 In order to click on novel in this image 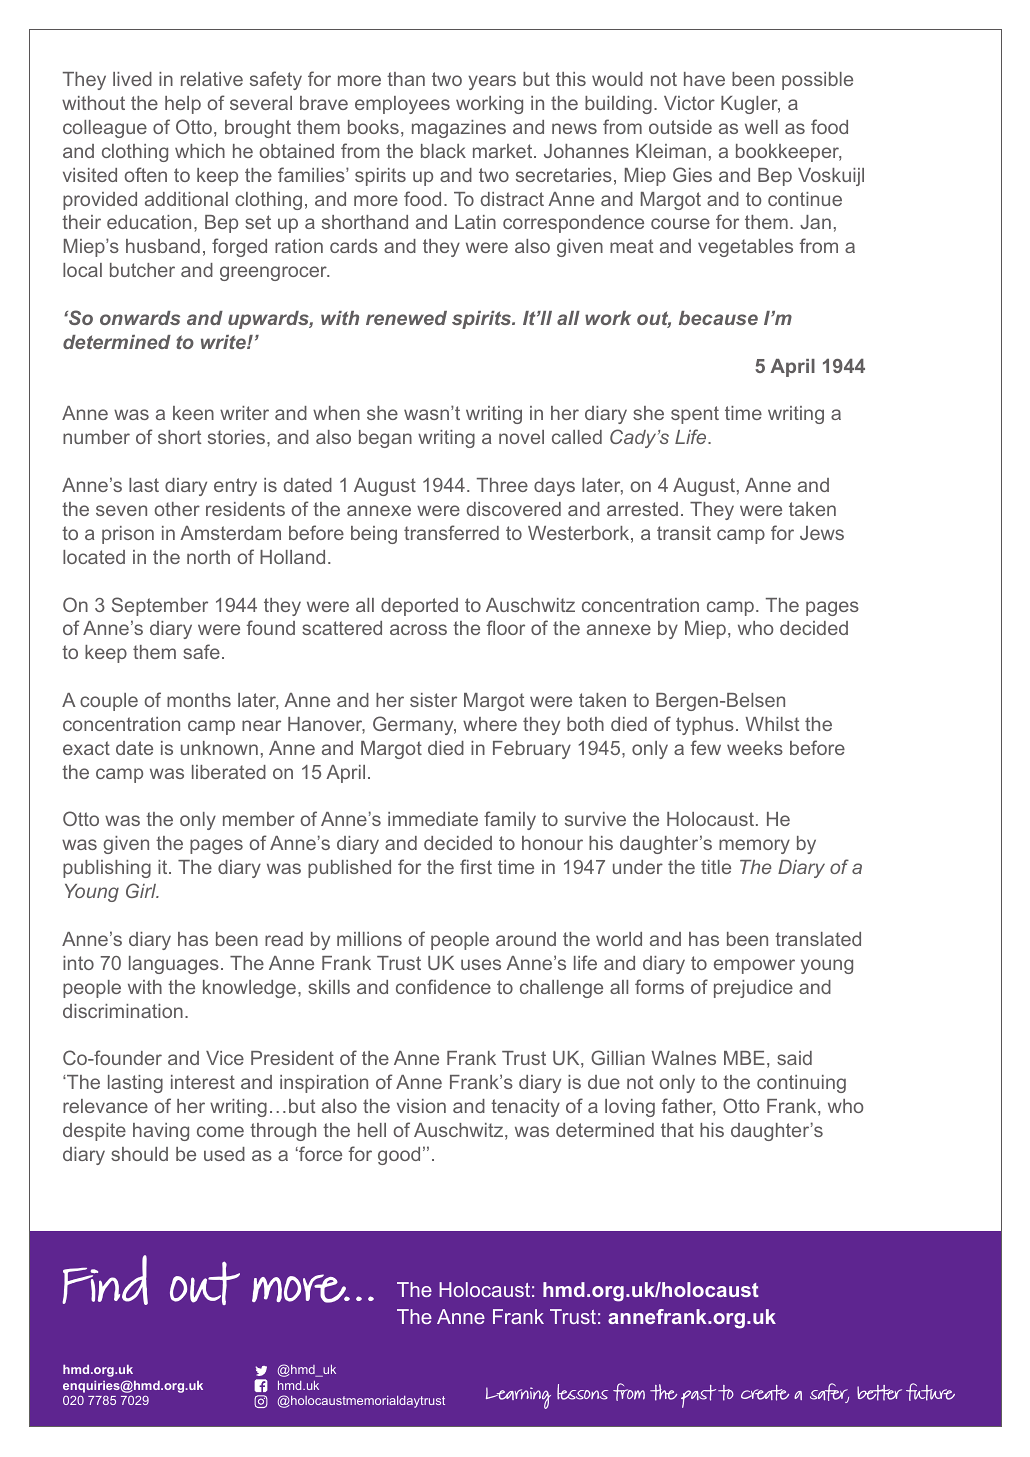, I will do `click(521, 437)`.
